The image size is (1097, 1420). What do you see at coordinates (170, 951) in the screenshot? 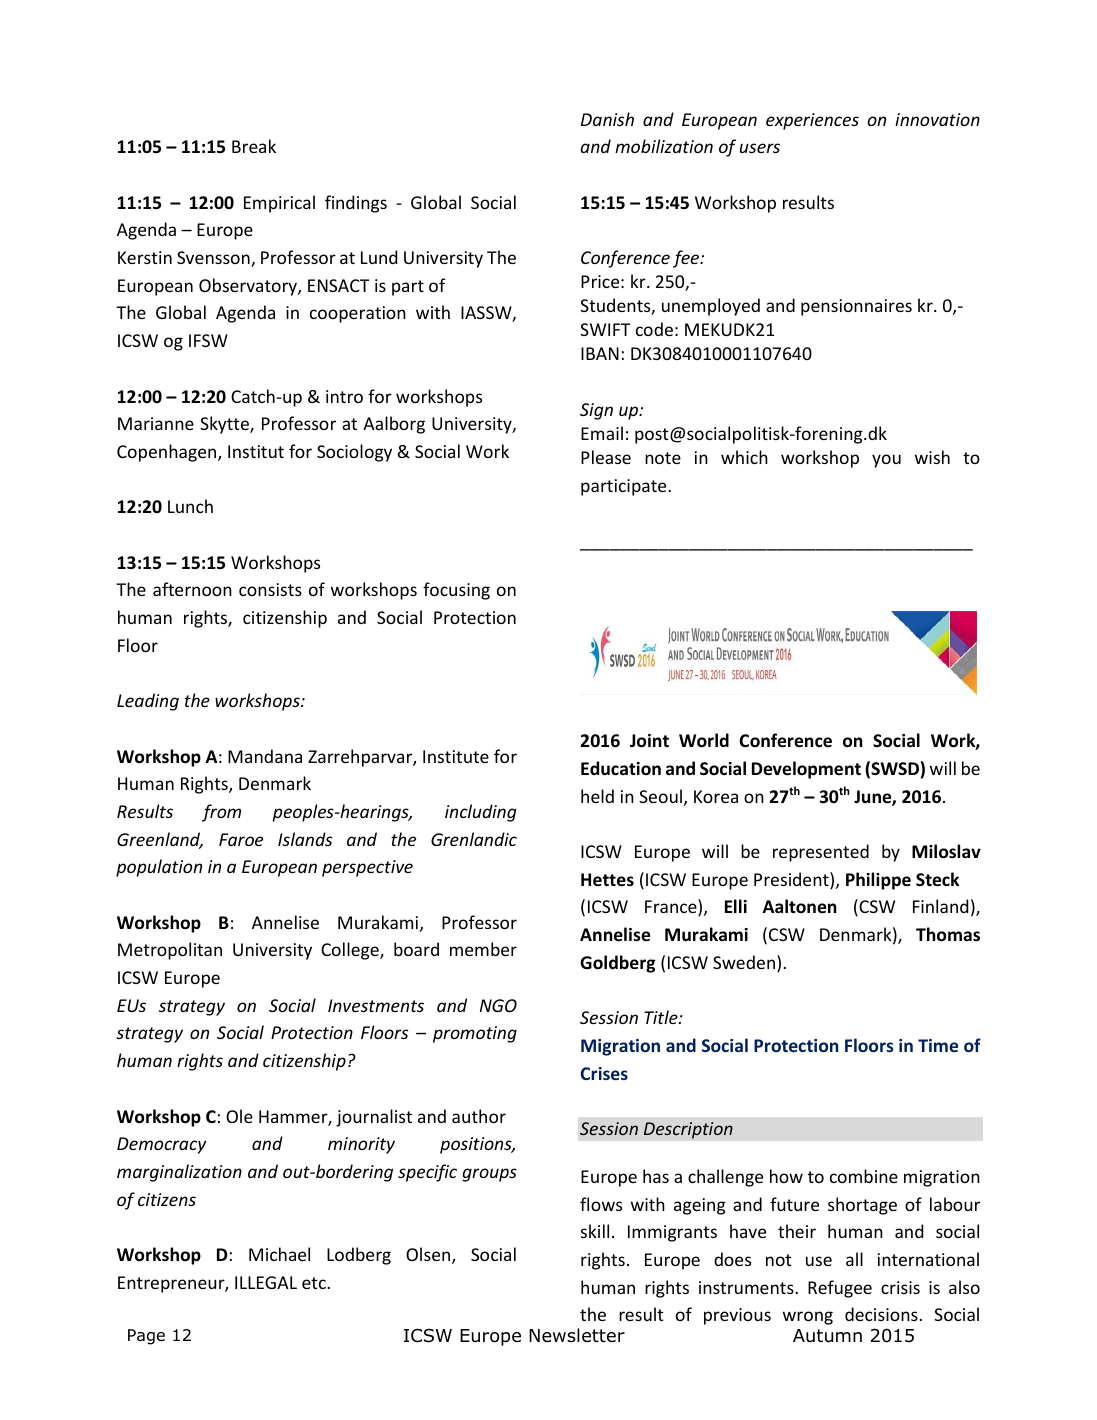
I see `Metropolitan` at bounding box center [170, 951].
